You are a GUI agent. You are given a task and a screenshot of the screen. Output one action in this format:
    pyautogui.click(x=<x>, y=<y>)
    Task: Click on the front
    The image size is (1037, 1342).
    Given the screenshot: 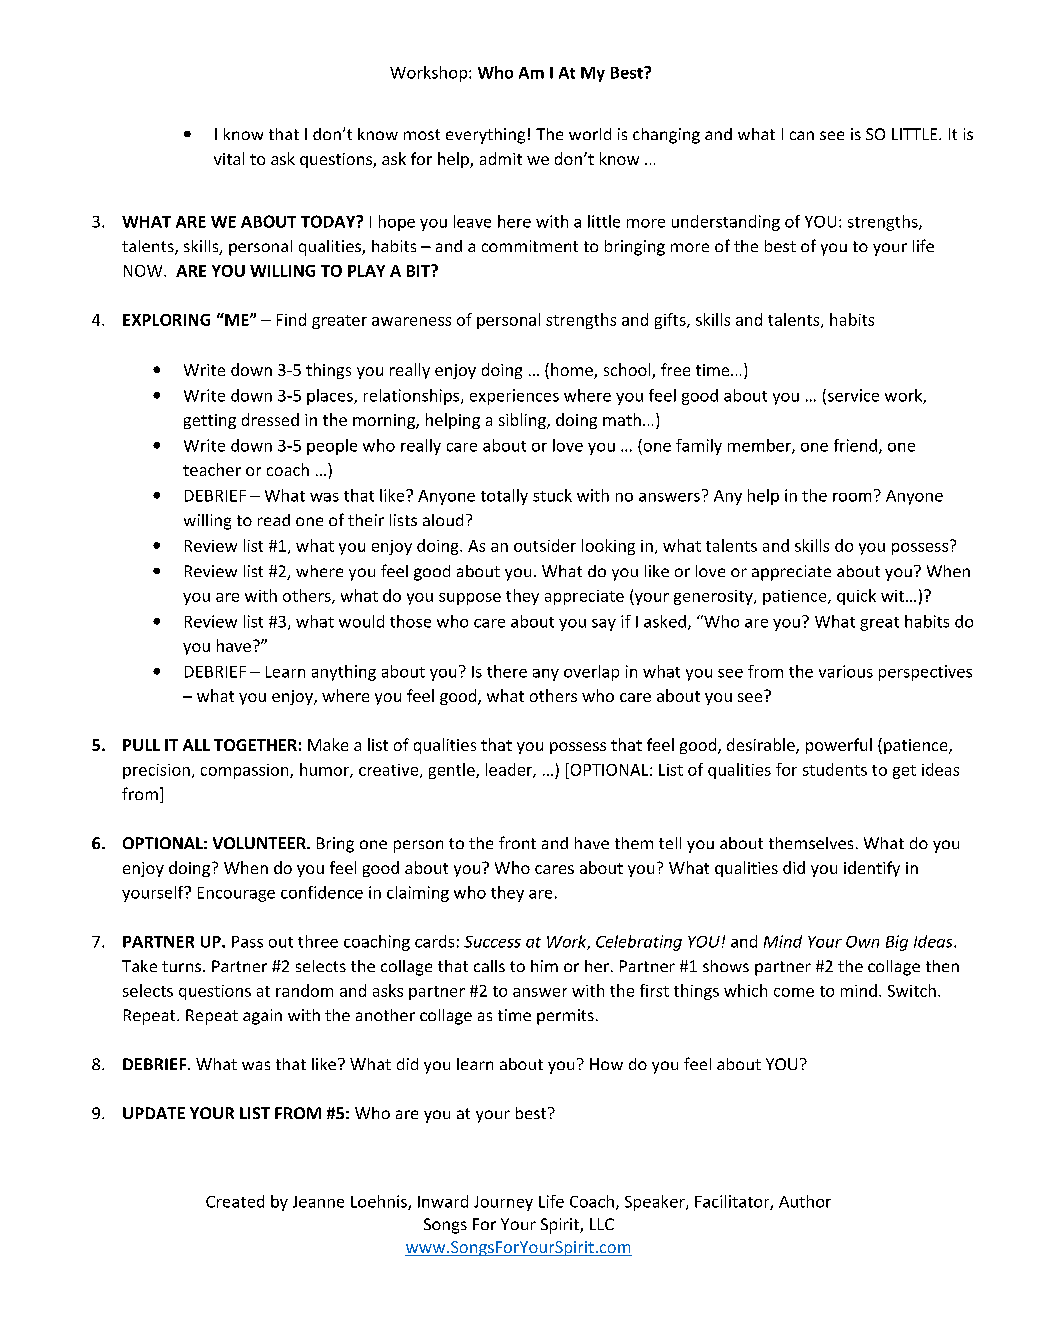 What is the action you would take?
    pyautogui.click(x=517, y=842)
